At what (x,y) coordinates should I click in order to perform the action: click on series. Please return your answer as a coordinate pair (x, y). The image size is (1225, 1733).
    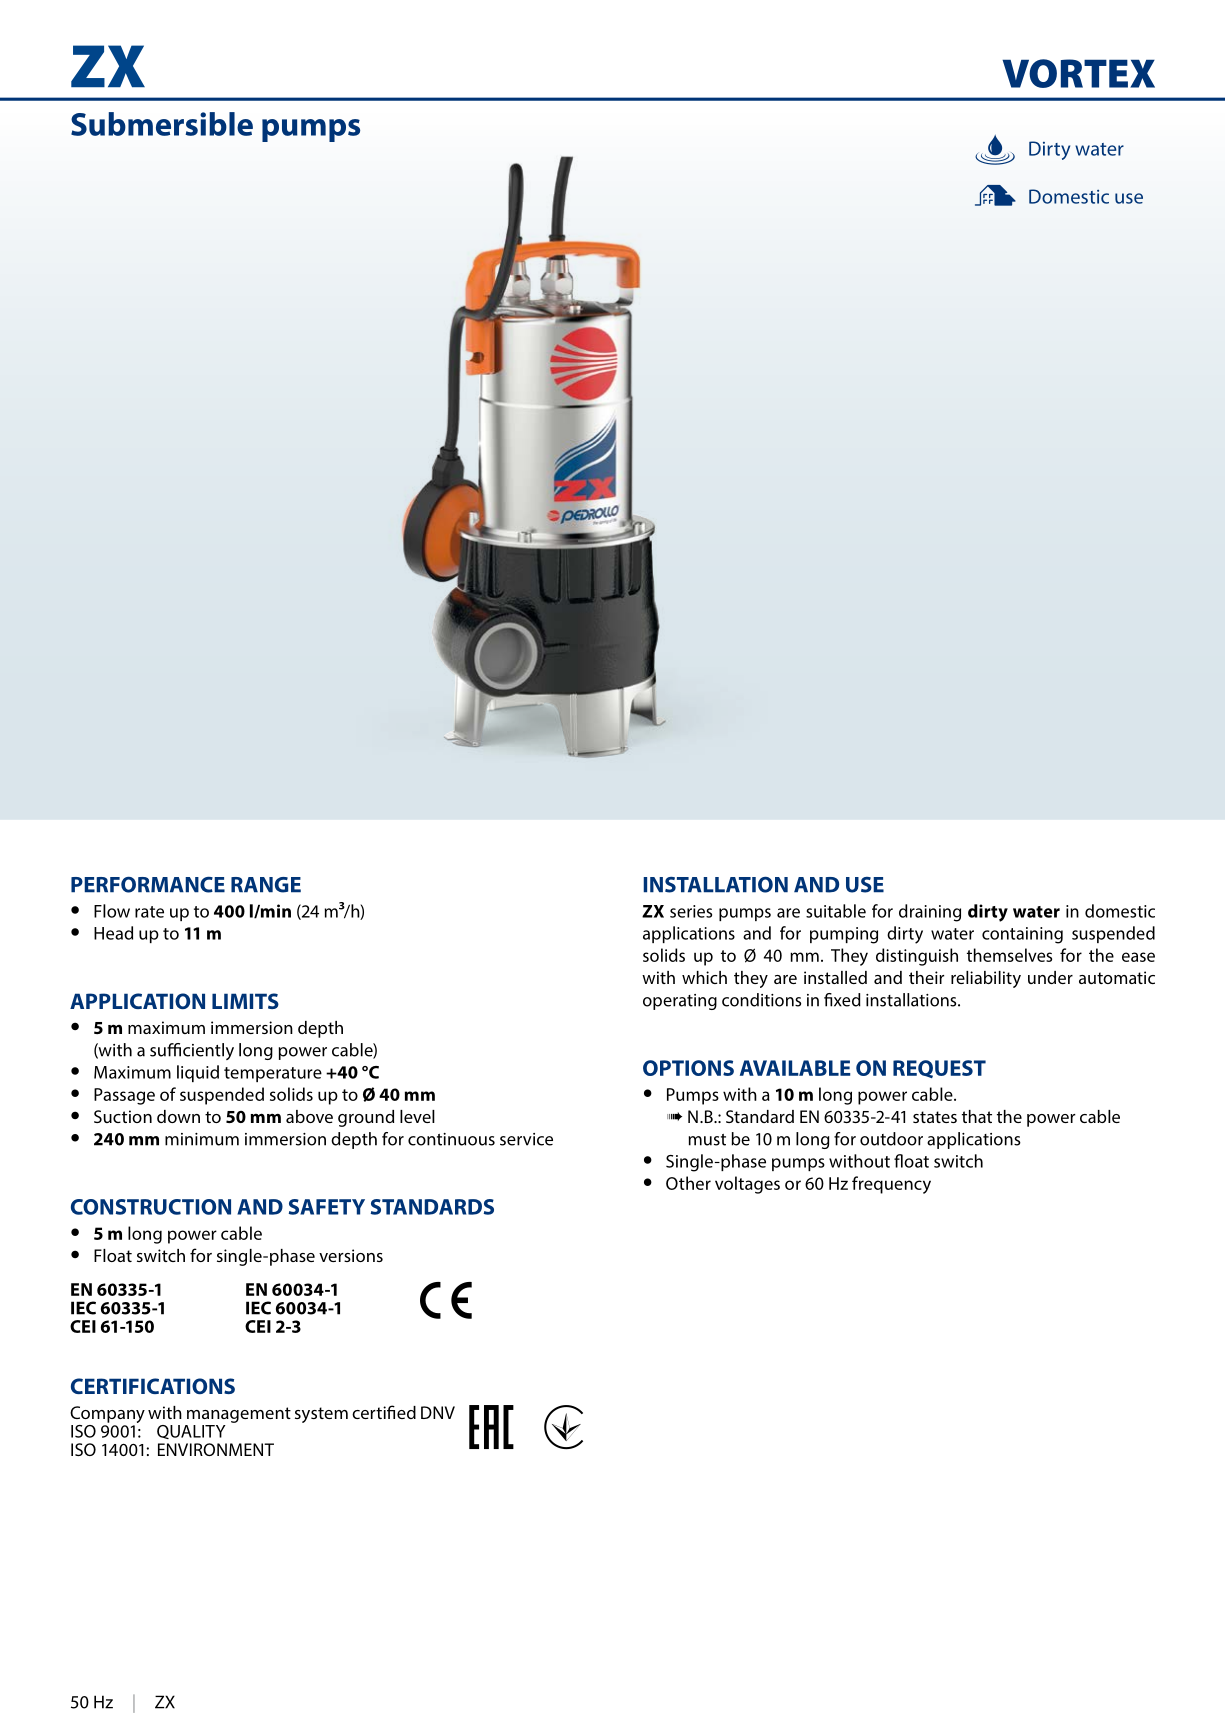
    Looking at the image, I should click on (691, 911).
